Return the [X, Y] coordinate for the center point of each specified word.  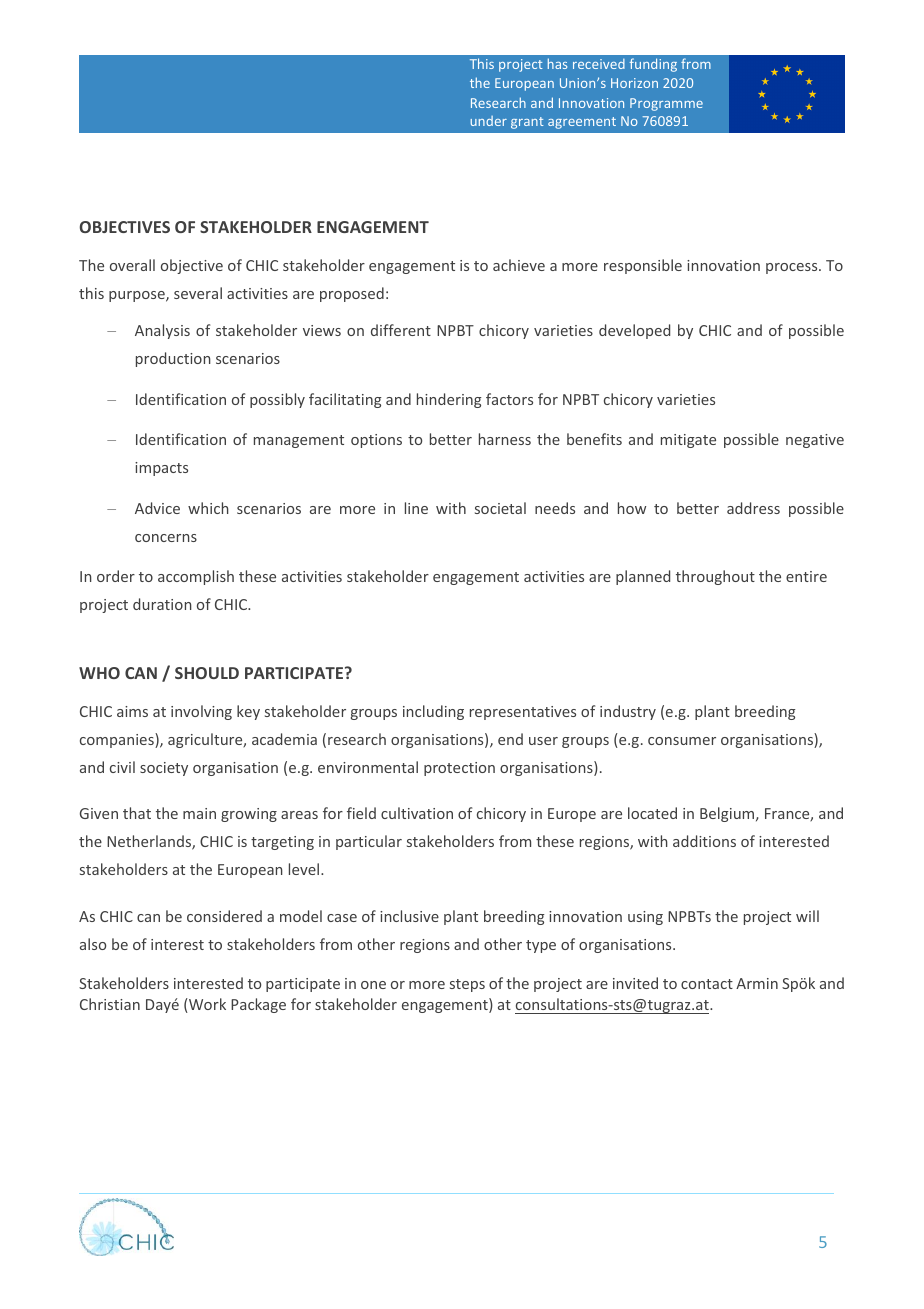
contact [707, 984]
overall [132, 265]
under [488, 121]
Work [206, 1005]
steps [467, 985]
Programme [666, 104]
